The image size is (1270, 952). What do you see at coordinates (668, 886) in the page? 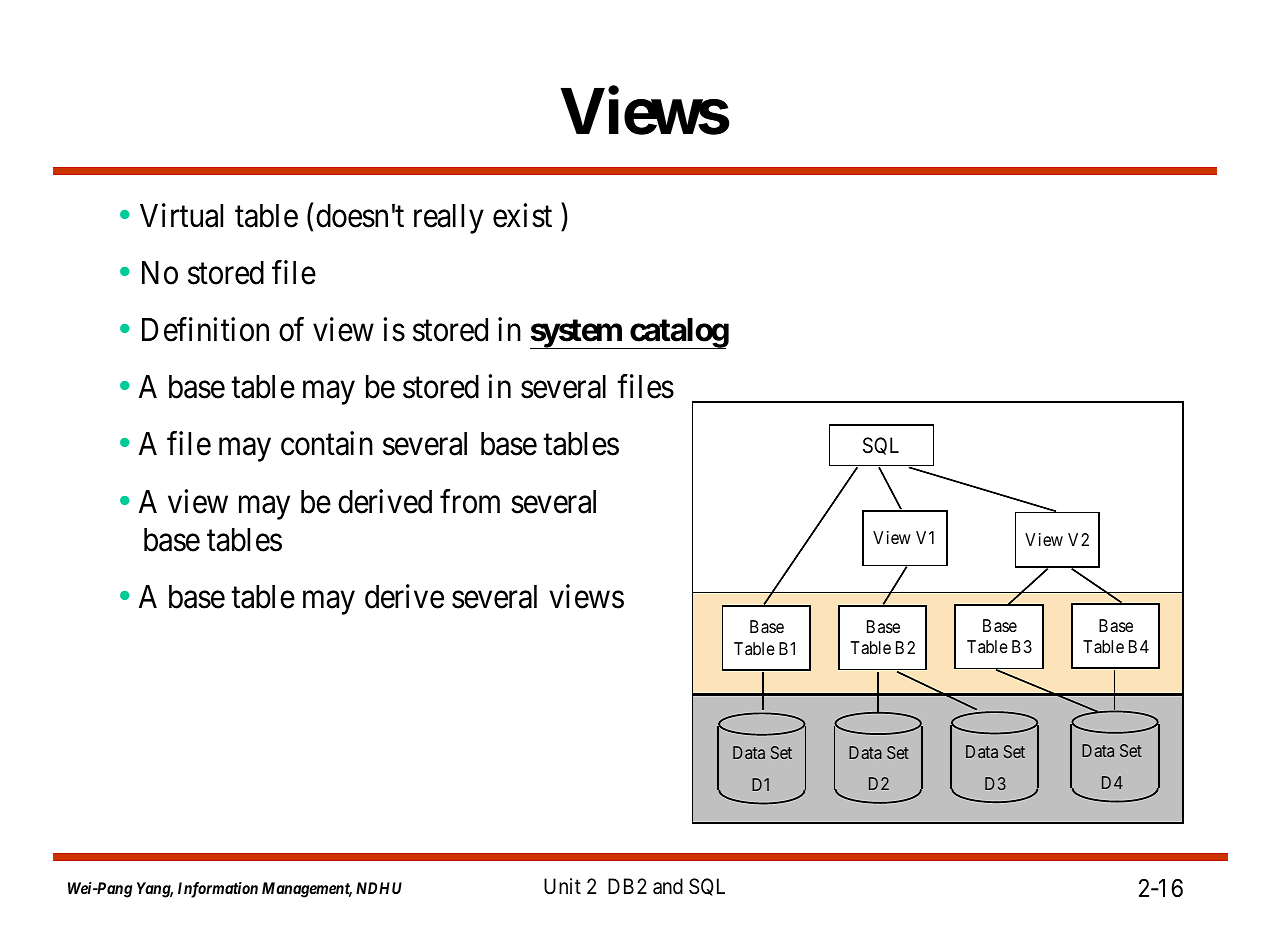
I see `and` at bounding box center [668, 886].
